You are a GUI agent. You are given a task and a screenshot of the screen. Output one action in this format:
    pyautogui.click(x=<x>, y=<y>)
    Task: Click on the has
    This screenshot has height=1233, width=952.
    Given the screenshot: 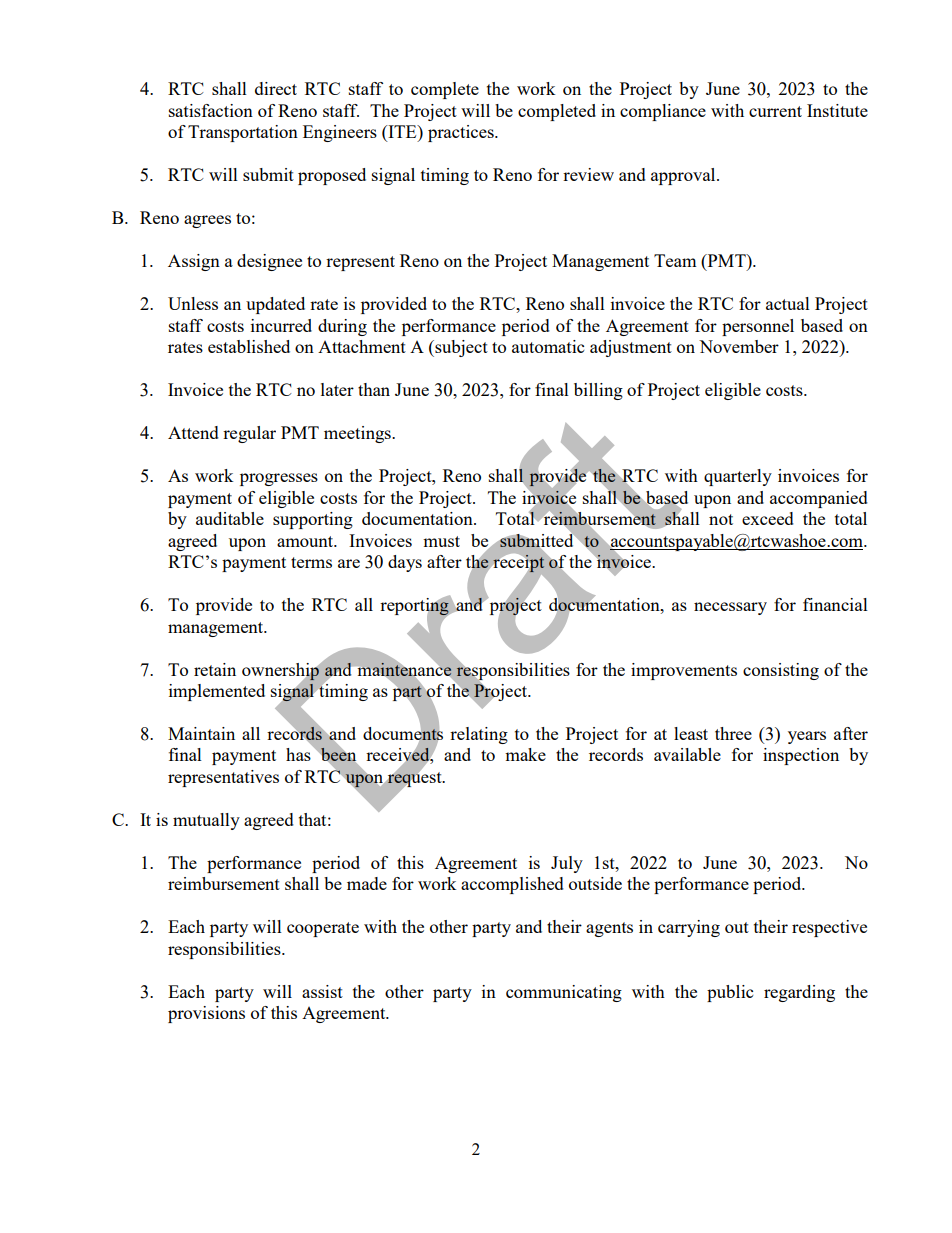 What is the action you would take?
    pyautogui.click(x=298, y=754)
